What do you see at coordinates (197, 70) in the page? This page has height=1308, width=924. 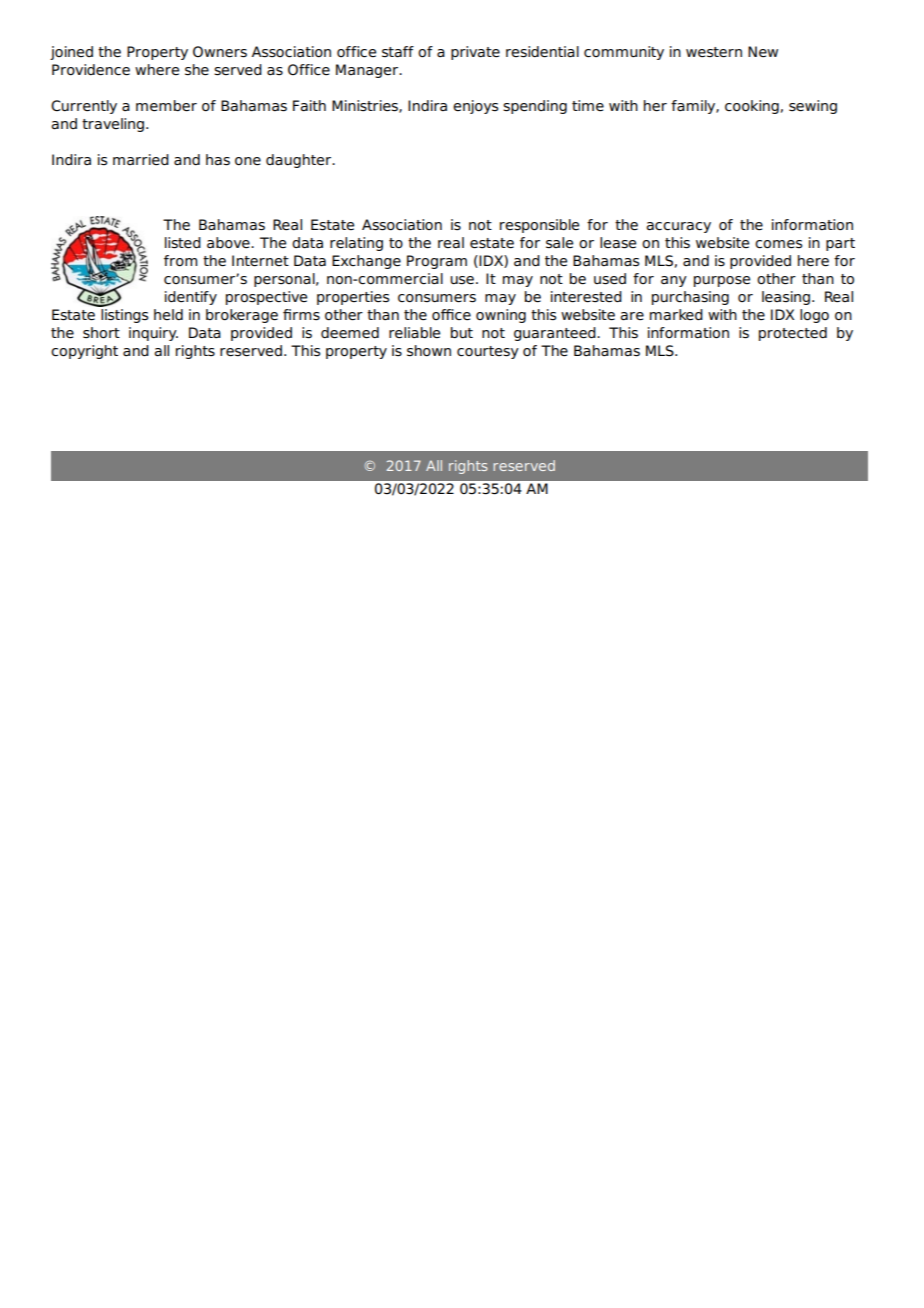 I see `she` at bounding box center [197, 70].
